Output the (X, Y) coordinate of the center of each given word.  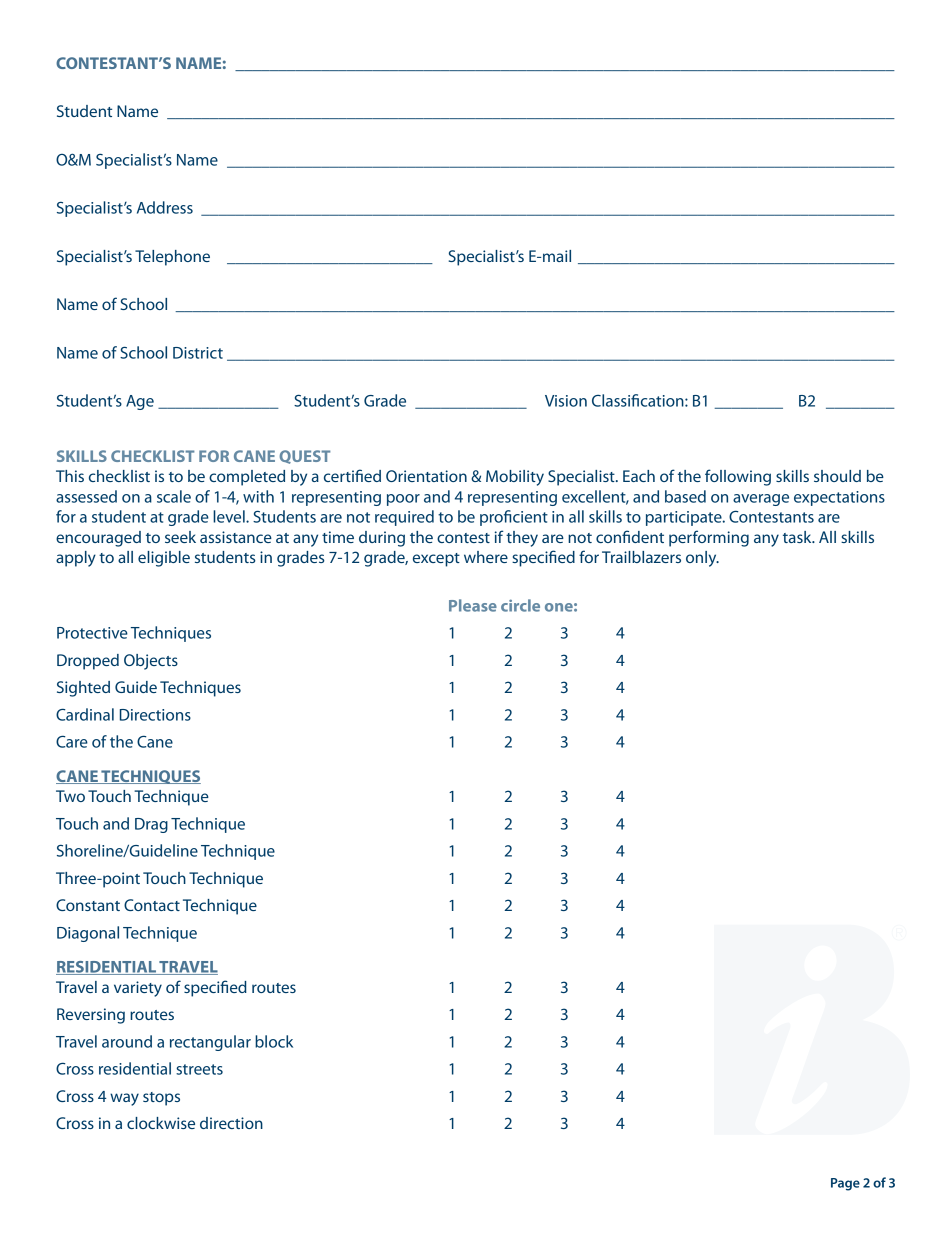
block (274, 1041)
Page (845, 1184)
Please (473, 605)
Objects (151, 662)
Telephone (172, 258)
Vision (566, 401)
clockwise (161, 1123)
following (738, 477)
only (702, 559)
